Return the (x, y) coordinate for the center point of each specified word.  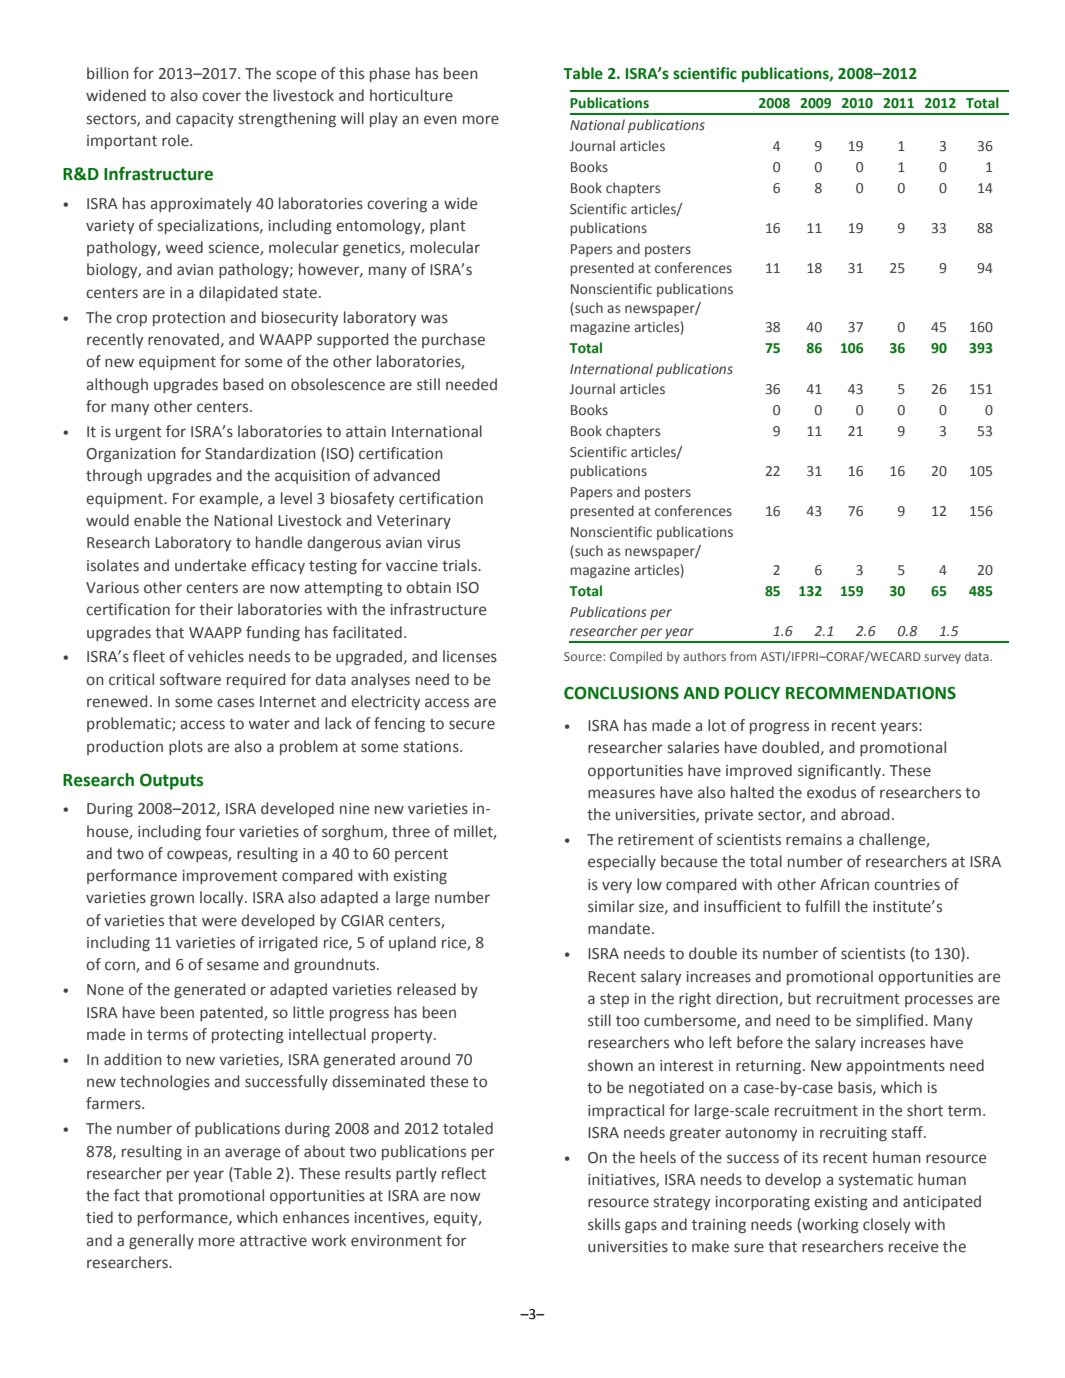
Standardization (260, 453)
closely (886, 1225)
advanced (406, 475)
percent (421, 855)
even (440, 120)
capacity (205, 120)
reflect (464, 1173)
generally (161, 1242)
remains (814, 840)
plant (448, 226)
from (743, 656)
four (220, 831)
